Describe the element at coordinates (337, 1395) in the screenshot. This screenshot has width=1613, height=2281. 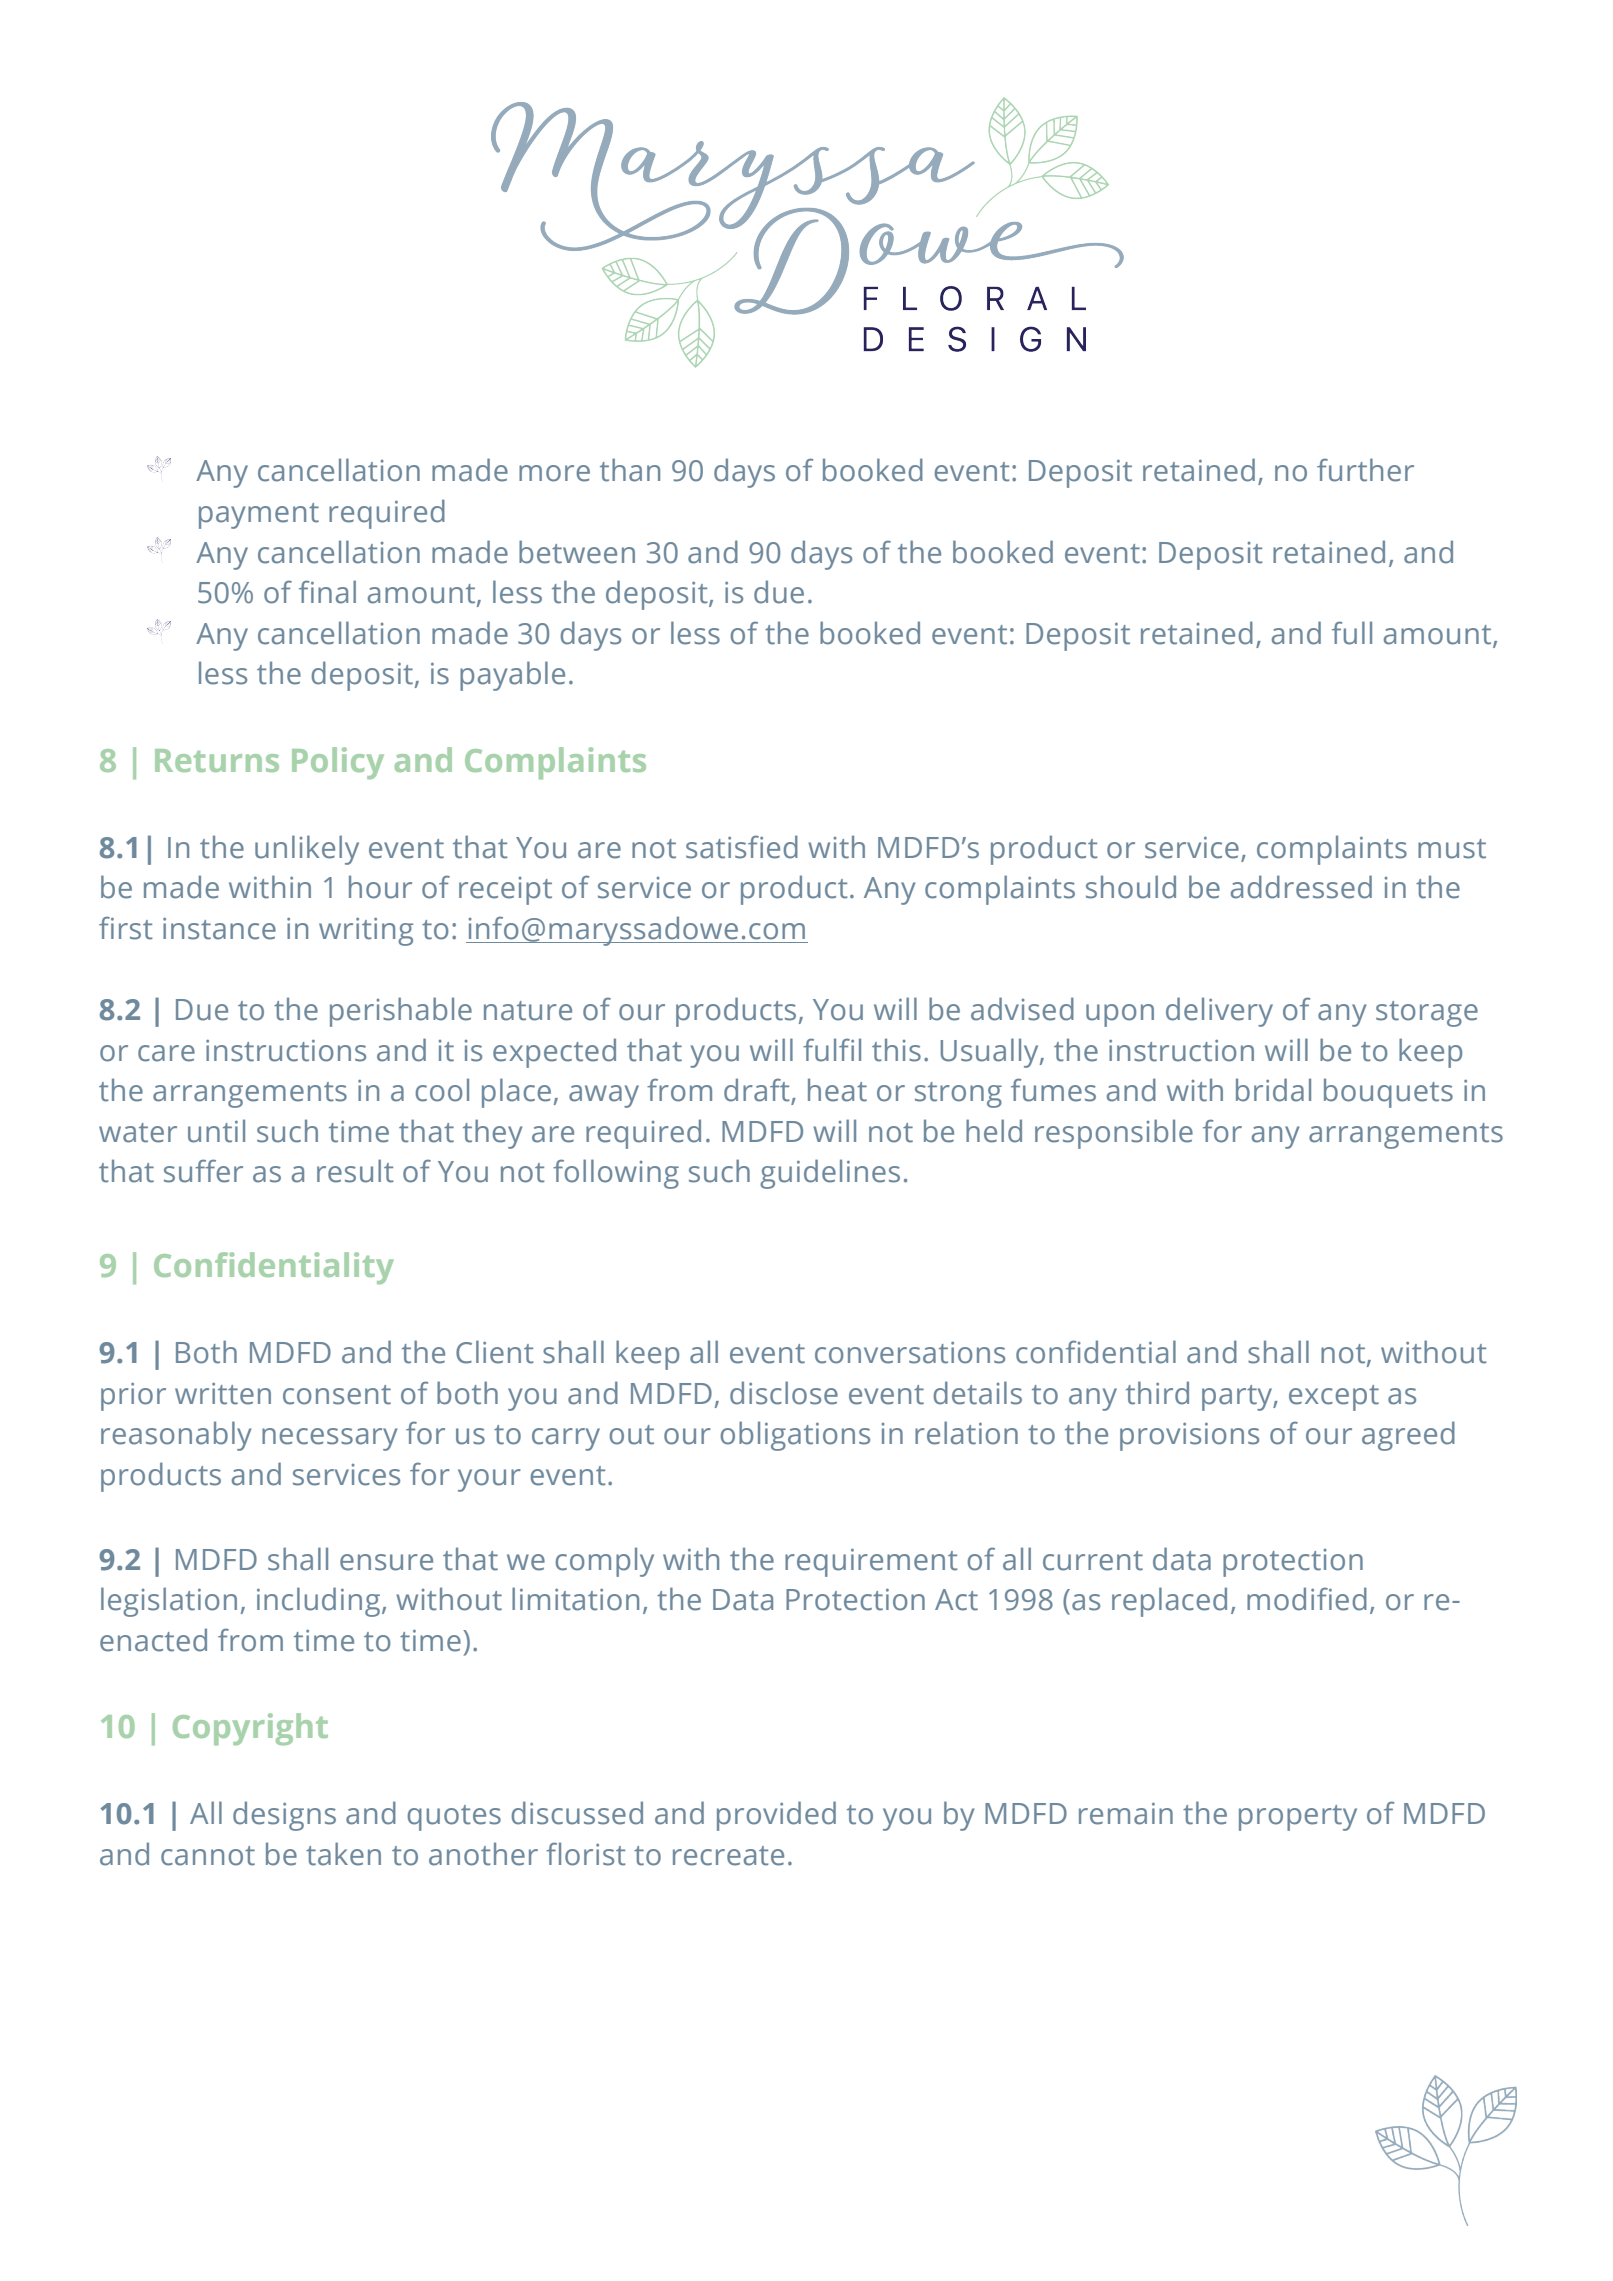
I see `consent` at that location.
